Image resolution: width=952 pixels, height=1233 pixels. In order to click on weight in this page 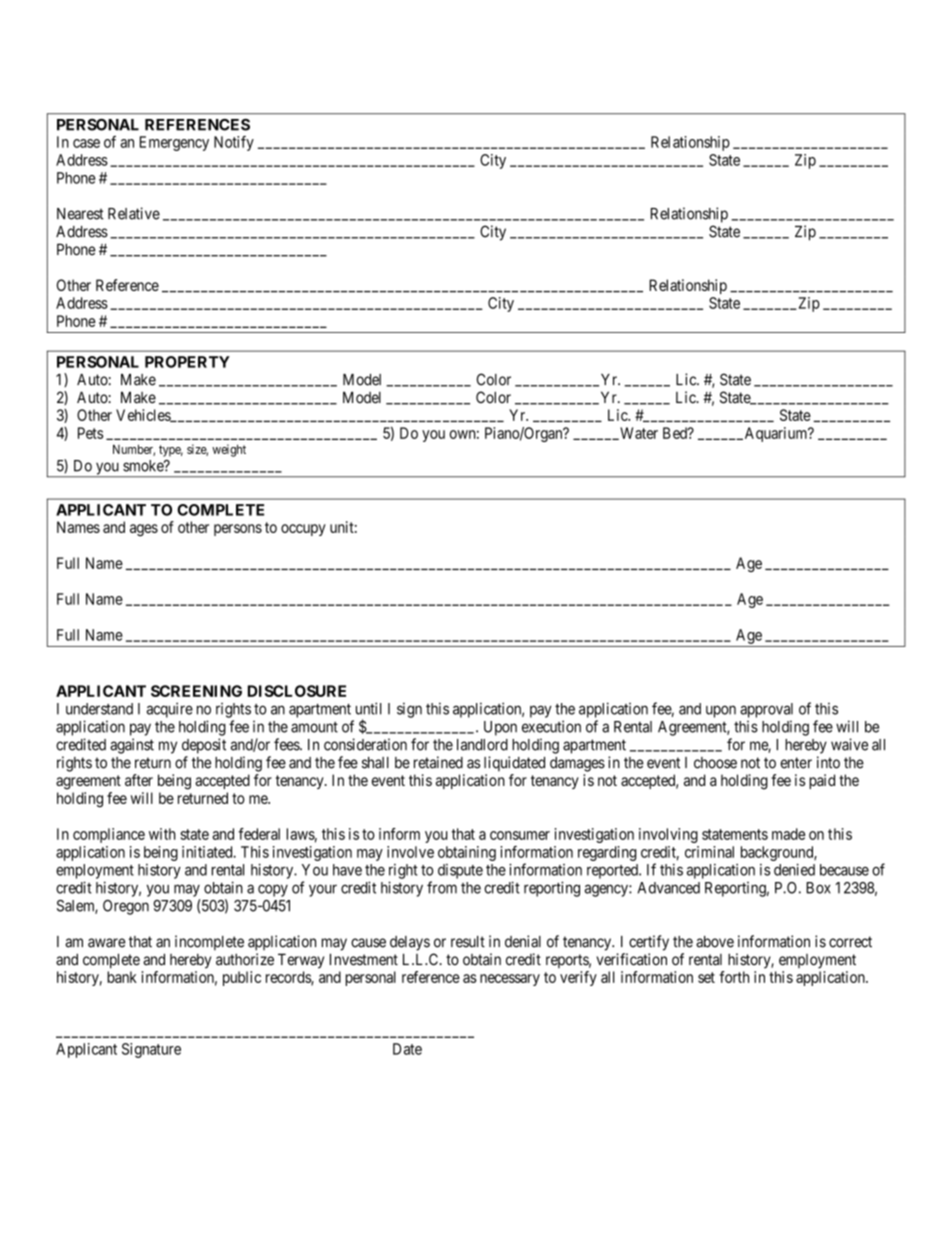, I will do `click(229, 450)`.
